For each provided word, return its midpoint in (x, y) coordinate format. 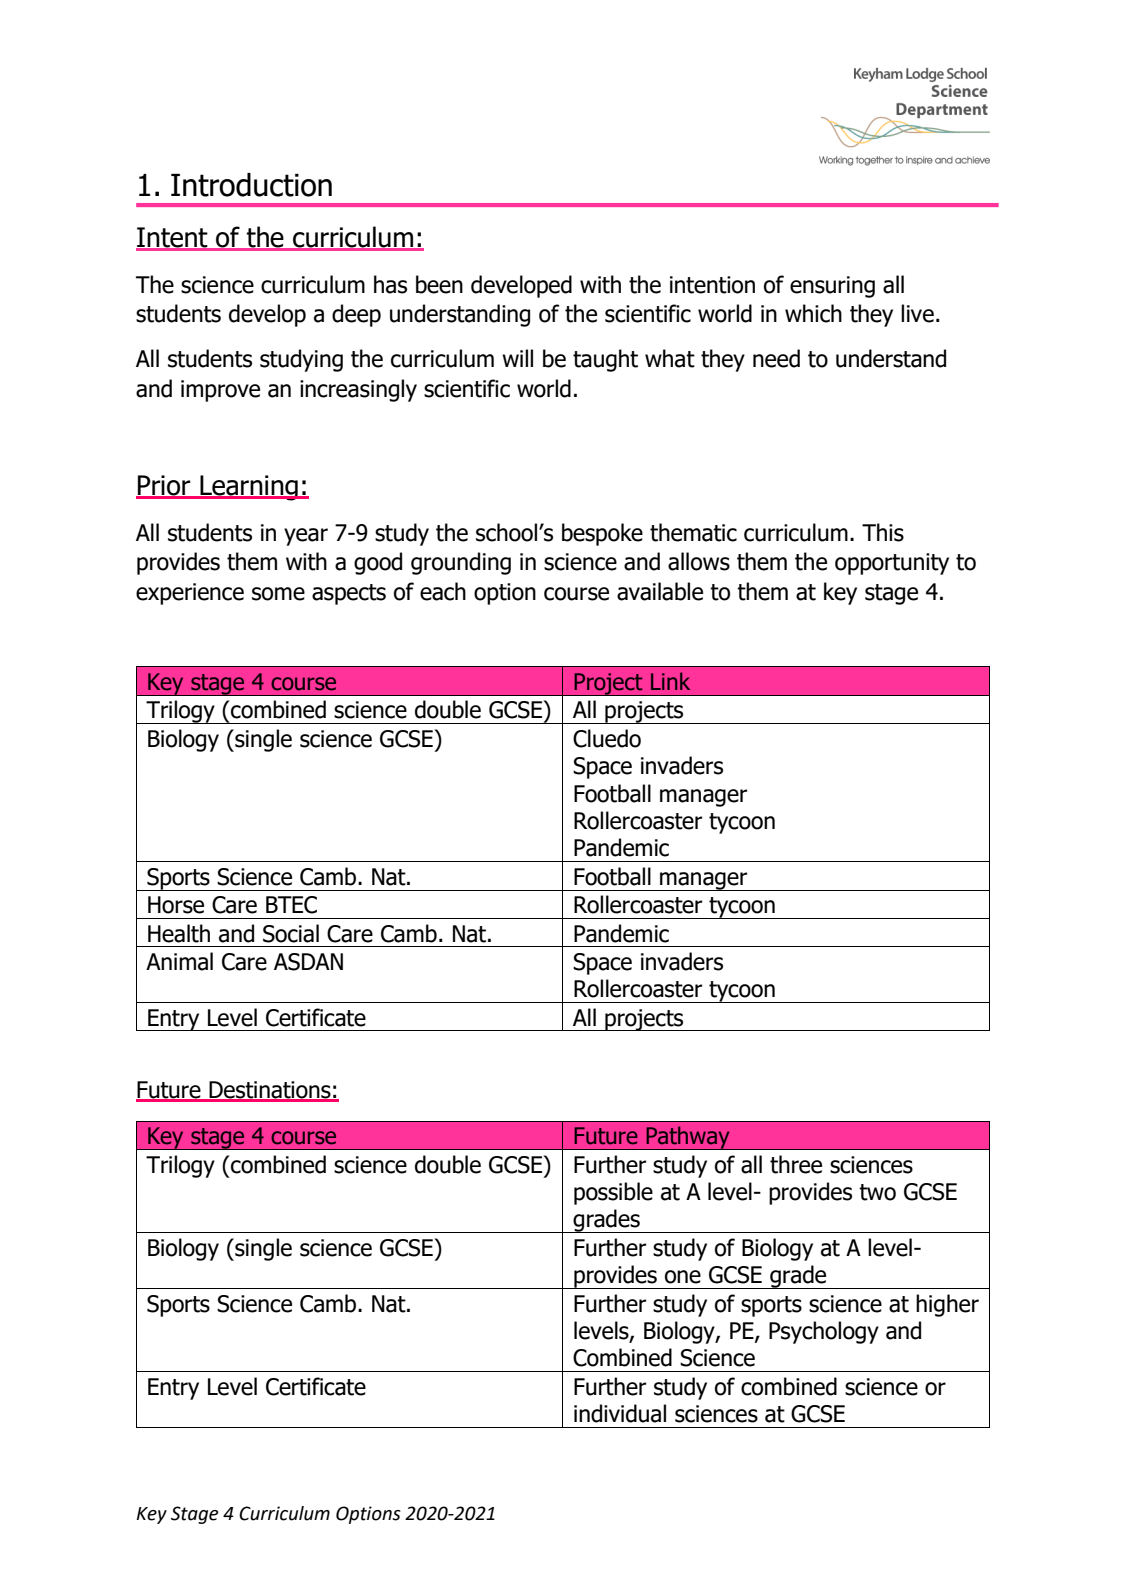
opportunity (892, 564)
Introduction (251, 185)
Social (291, 933)
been (439, 284)
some (278, 594)
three (796, 1164)
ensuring (832, 287)
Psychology (824, 1332)
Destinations (270, 1091)
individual (620, 1413)
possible (613, 1193)
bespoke (602, 534)
